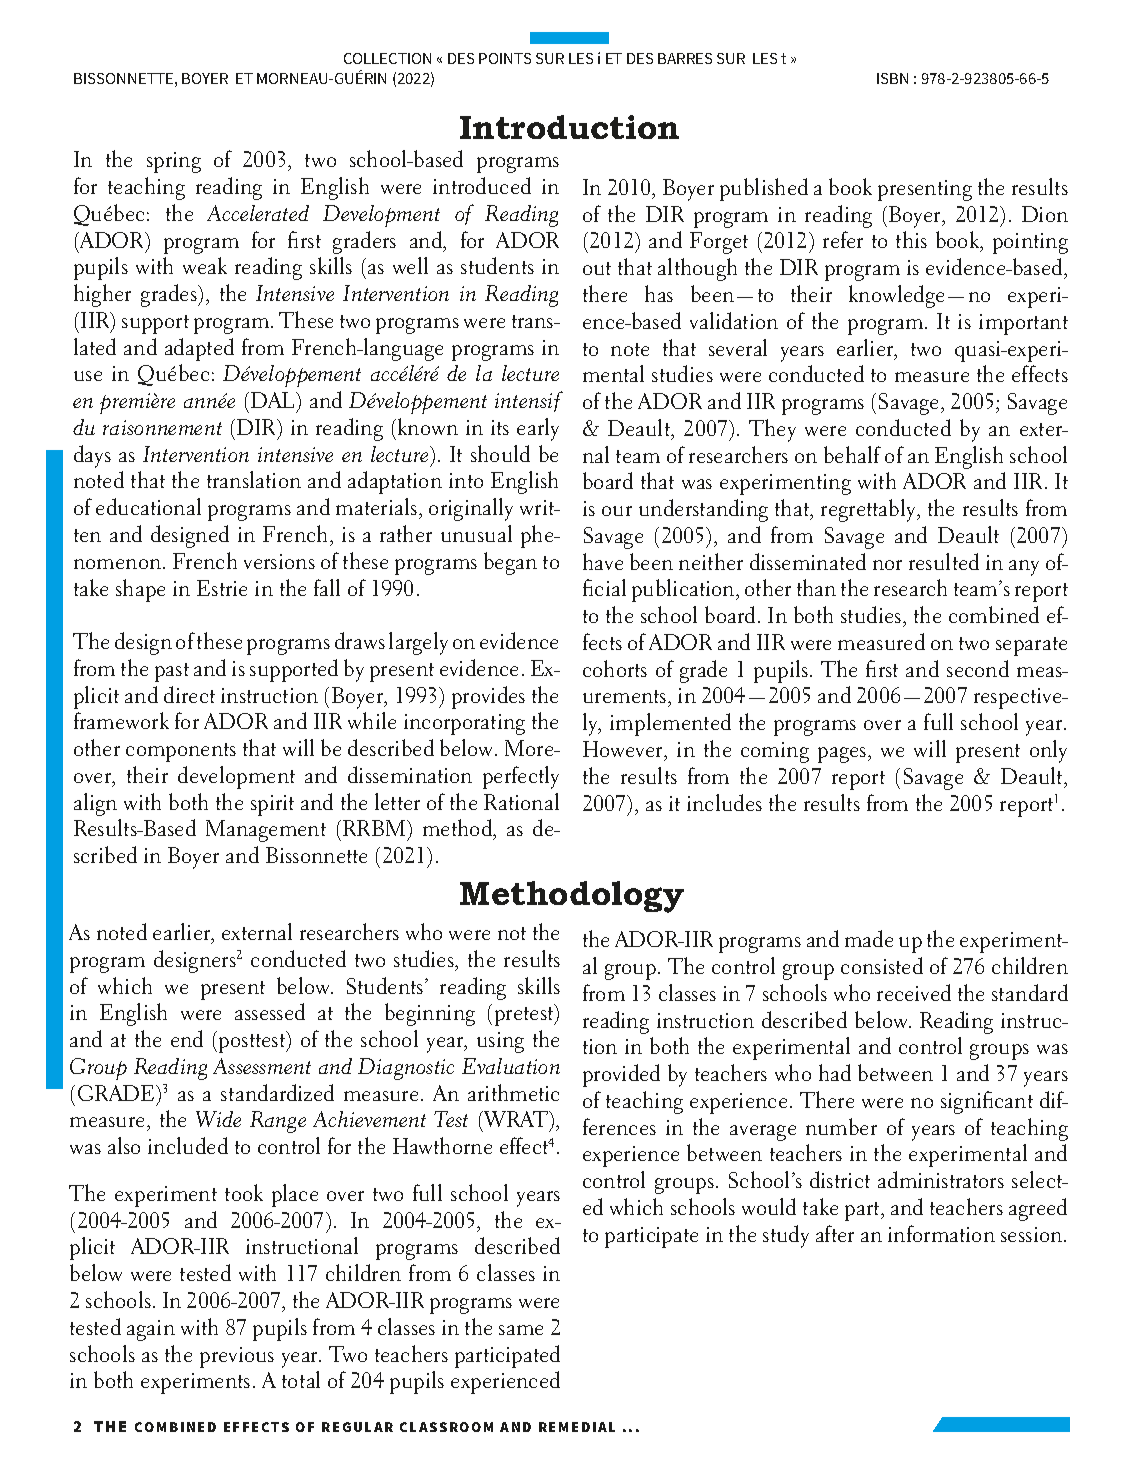 The image size is (1137, 1472). I want to click on ISBN, so click(892, 78).
